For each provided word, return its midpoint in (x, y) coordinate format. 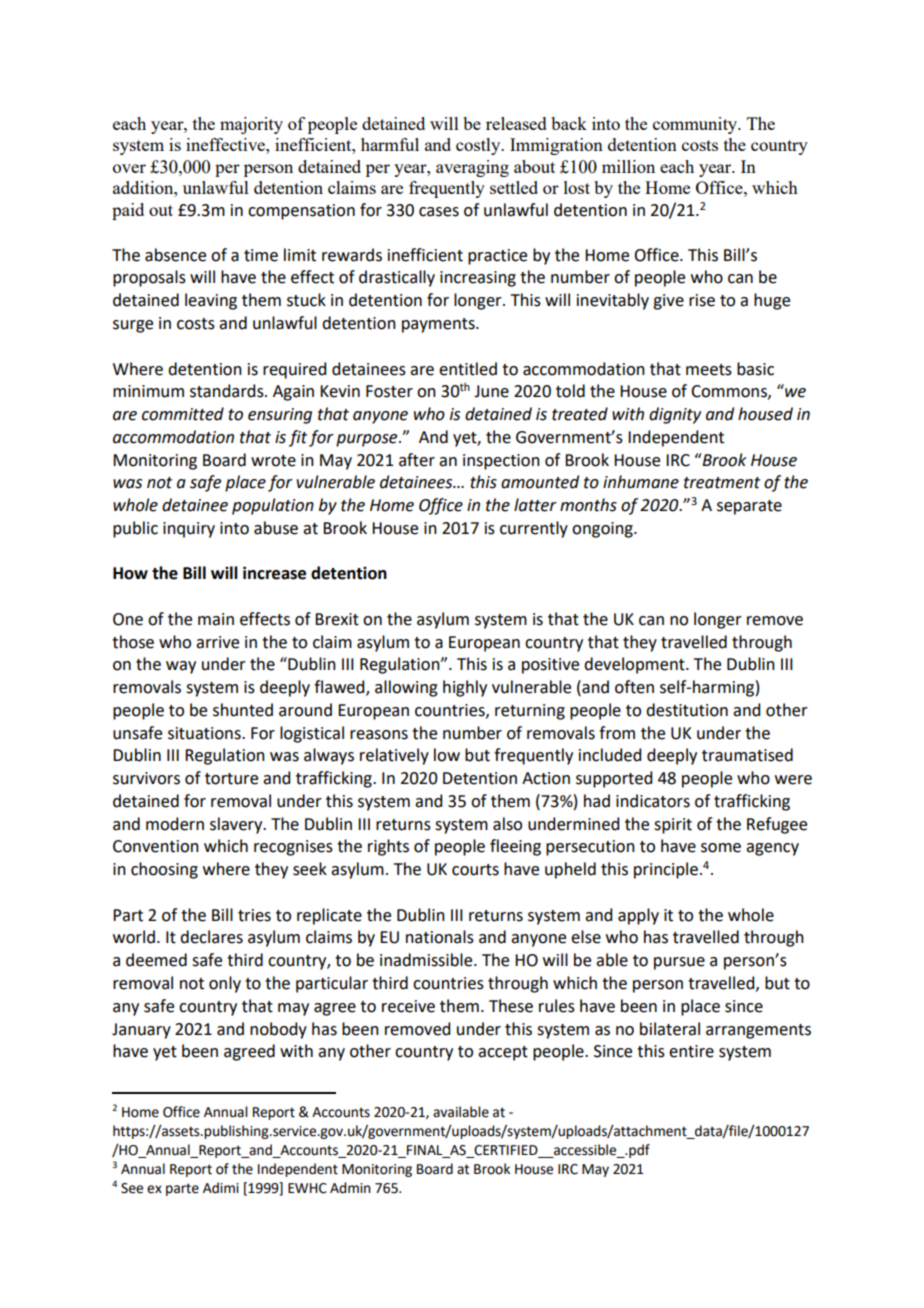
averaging (472, 168)
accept (503, 1053)
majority (251, 125)
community (696, 125)
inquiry (189, 530)
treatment (722, 483)
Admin (350, 1188)
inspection (501, 462)
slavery (237, 825)
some (721, 848)
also (507, 824)
